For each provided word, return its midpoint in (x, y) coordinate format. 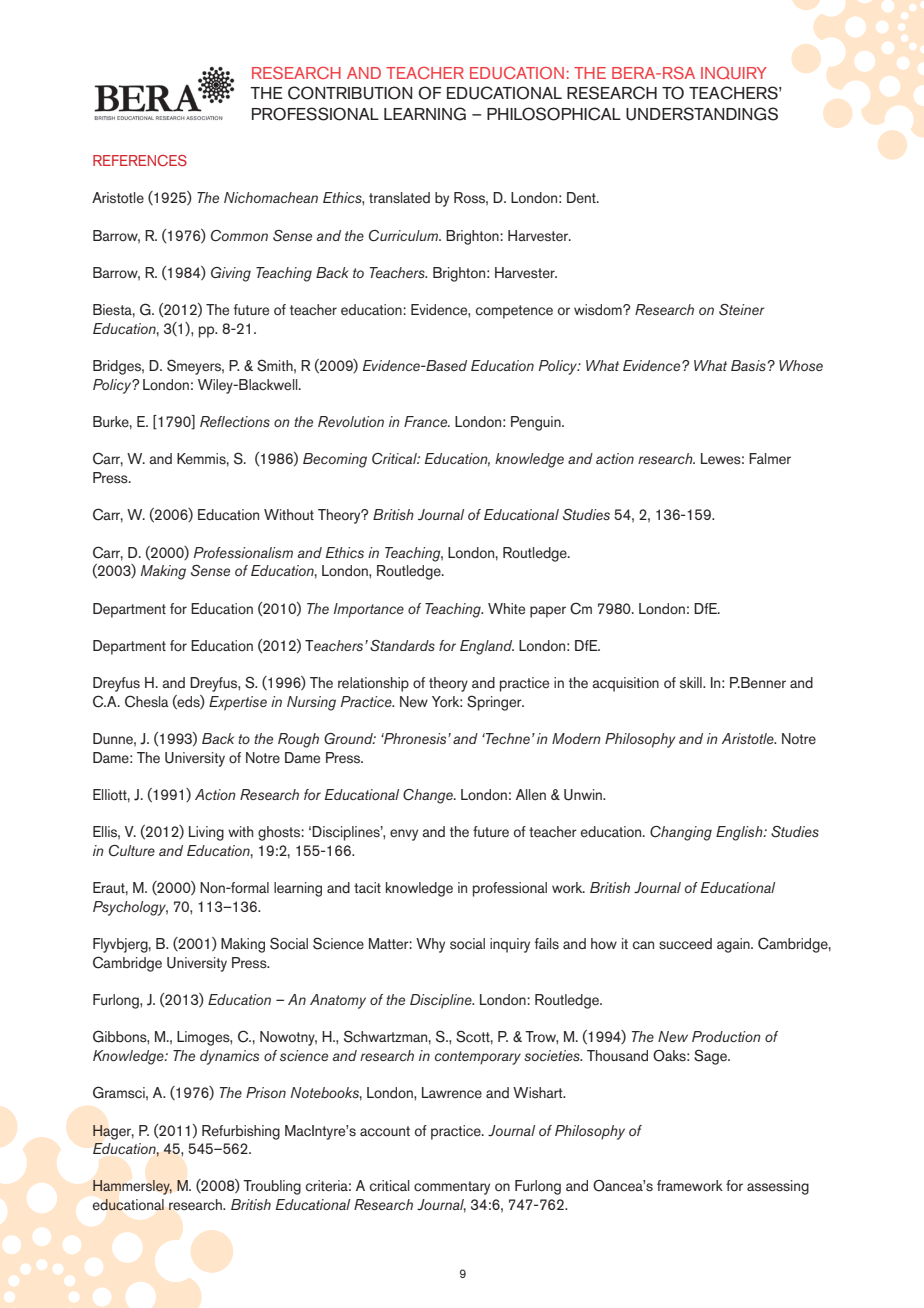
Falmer (770, 459)
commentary (452, 1188)
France (427, 421)
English (740, 833)
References (140, 160)
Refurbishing (241, 1132)
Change (429, 796)
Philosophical (554, 114)
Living (206, 833)
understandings (702, 114)
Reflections (235, 421)
